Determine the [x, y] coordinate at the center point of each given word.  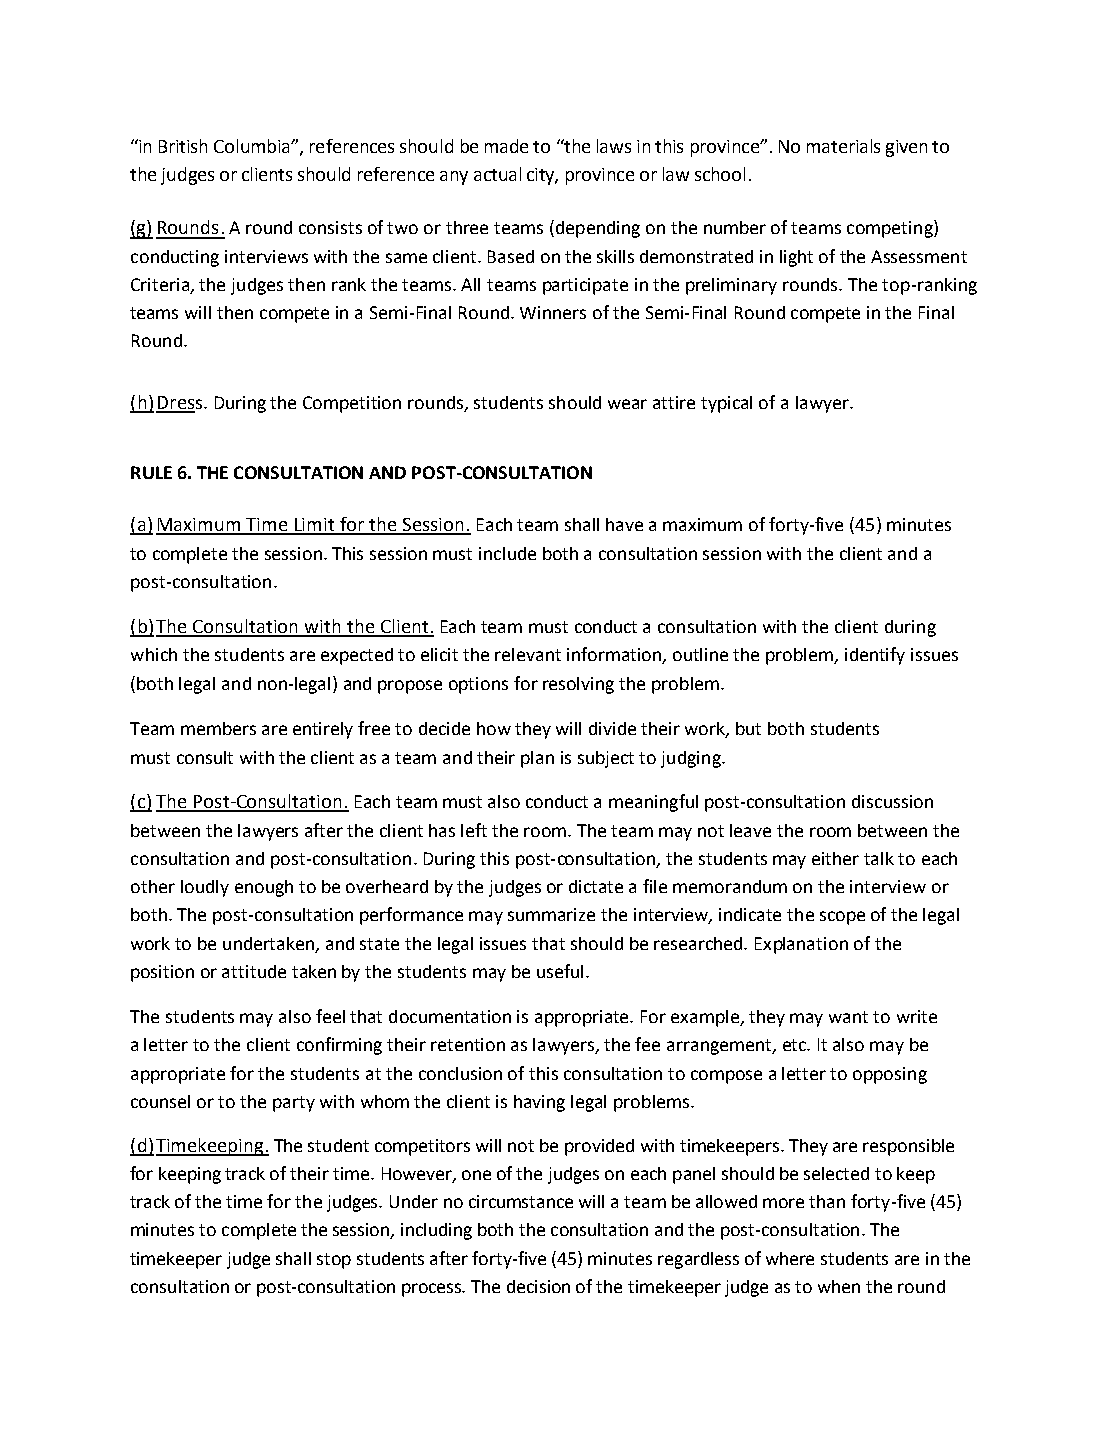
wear [627, 404]
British [183, 146]
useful [560, 971]
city [542, 176]
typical [726, 404]
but [748, 728]
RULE [151, 472]
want [848, 1017]
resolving [578, 685]
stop [334, 1261]
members [218, 728]
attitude [254, 971]
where [790, 1258]
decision [538, 1286]
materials [843, 146]
